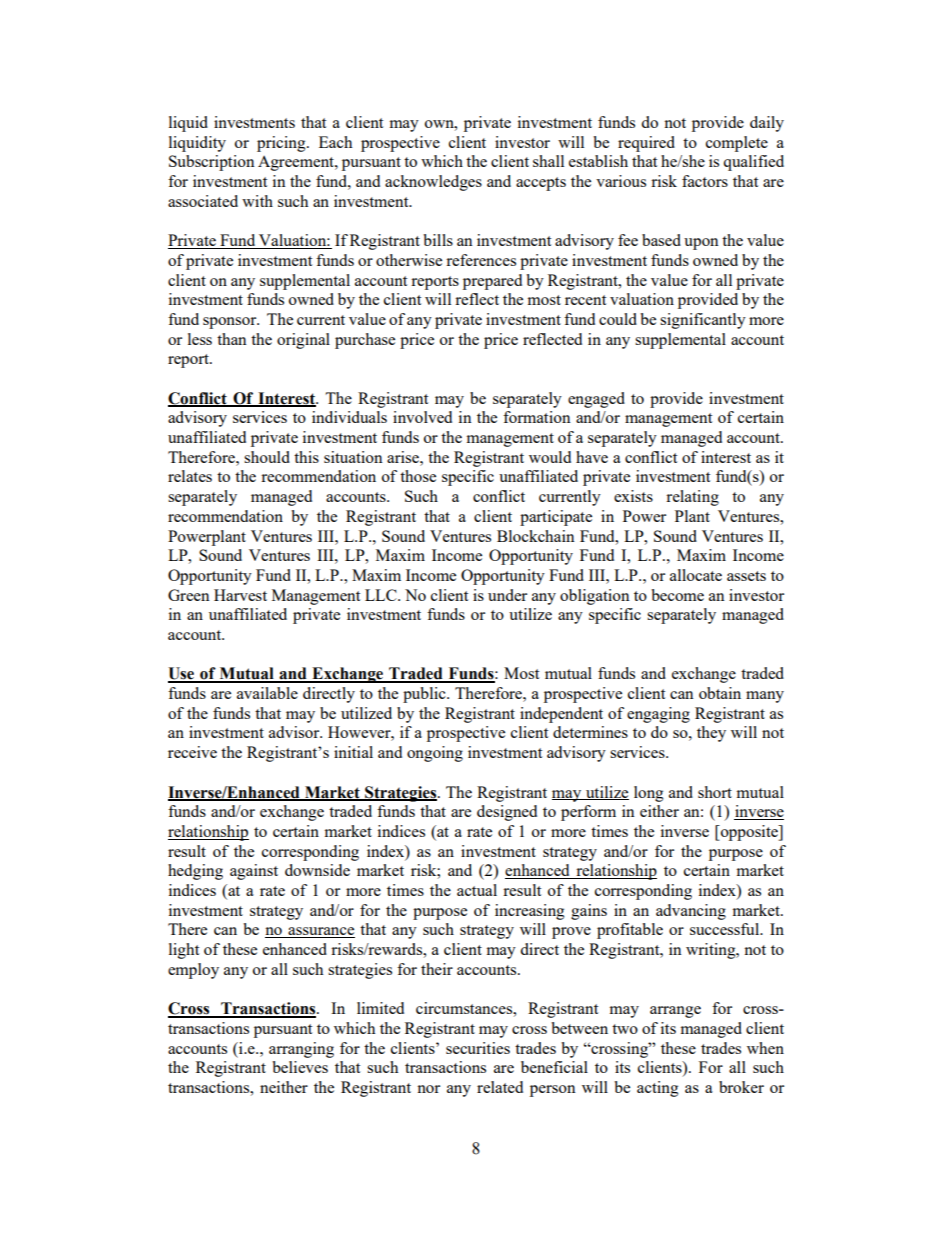 The image size is (952, 1233). Describe the element at coordinates (703, 321) in the image. I see `significantly` at that location.
